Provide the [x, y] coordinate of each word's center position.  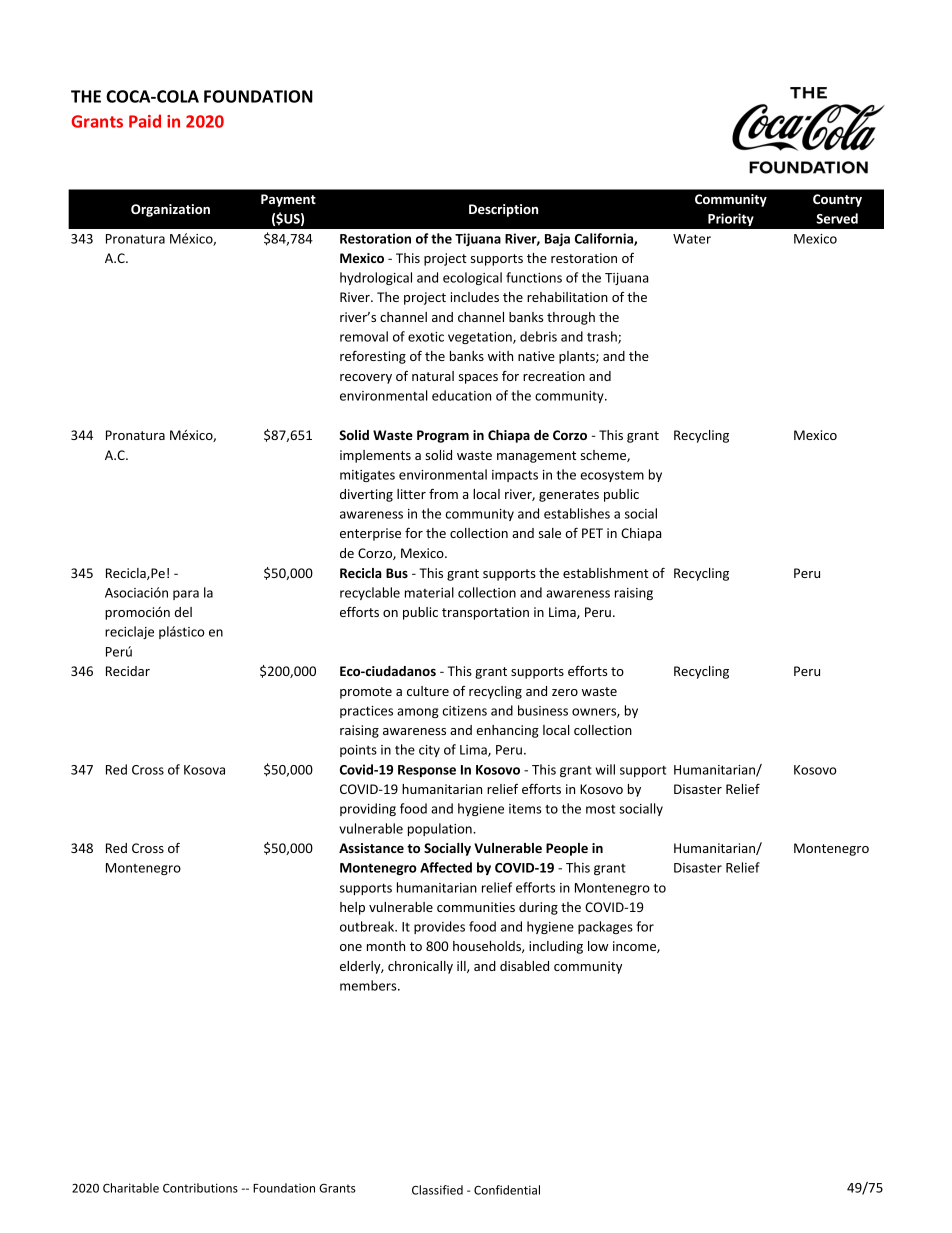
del [183, 612]
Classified [437, 1190]
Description [503, 210]
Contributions [200, 1188]
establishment [606, 573]
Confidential [507, 1190]
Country [837, 200]
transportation [485, 613]
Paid [145, 121]
